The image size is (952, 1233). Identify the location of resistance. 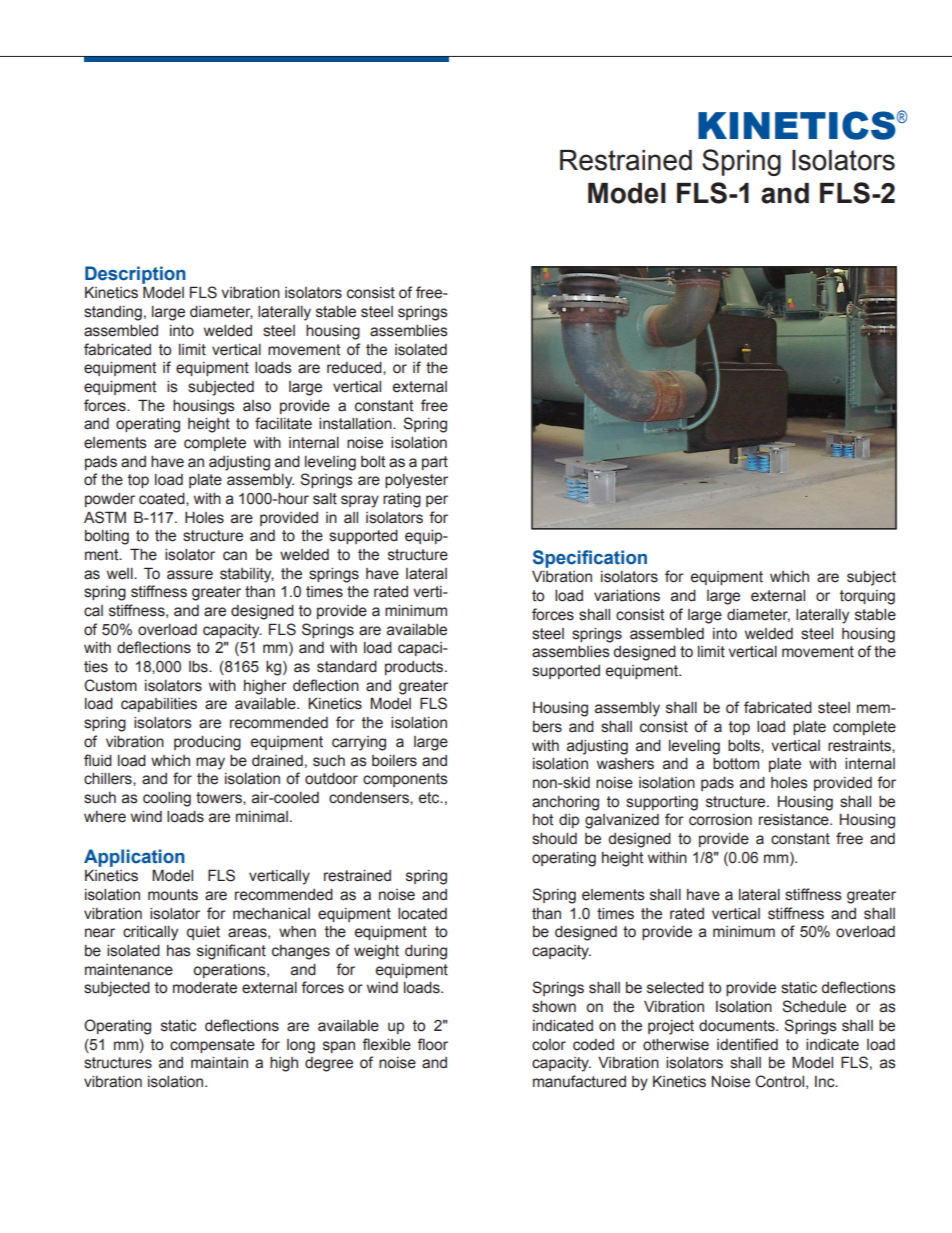
(795, 820).
